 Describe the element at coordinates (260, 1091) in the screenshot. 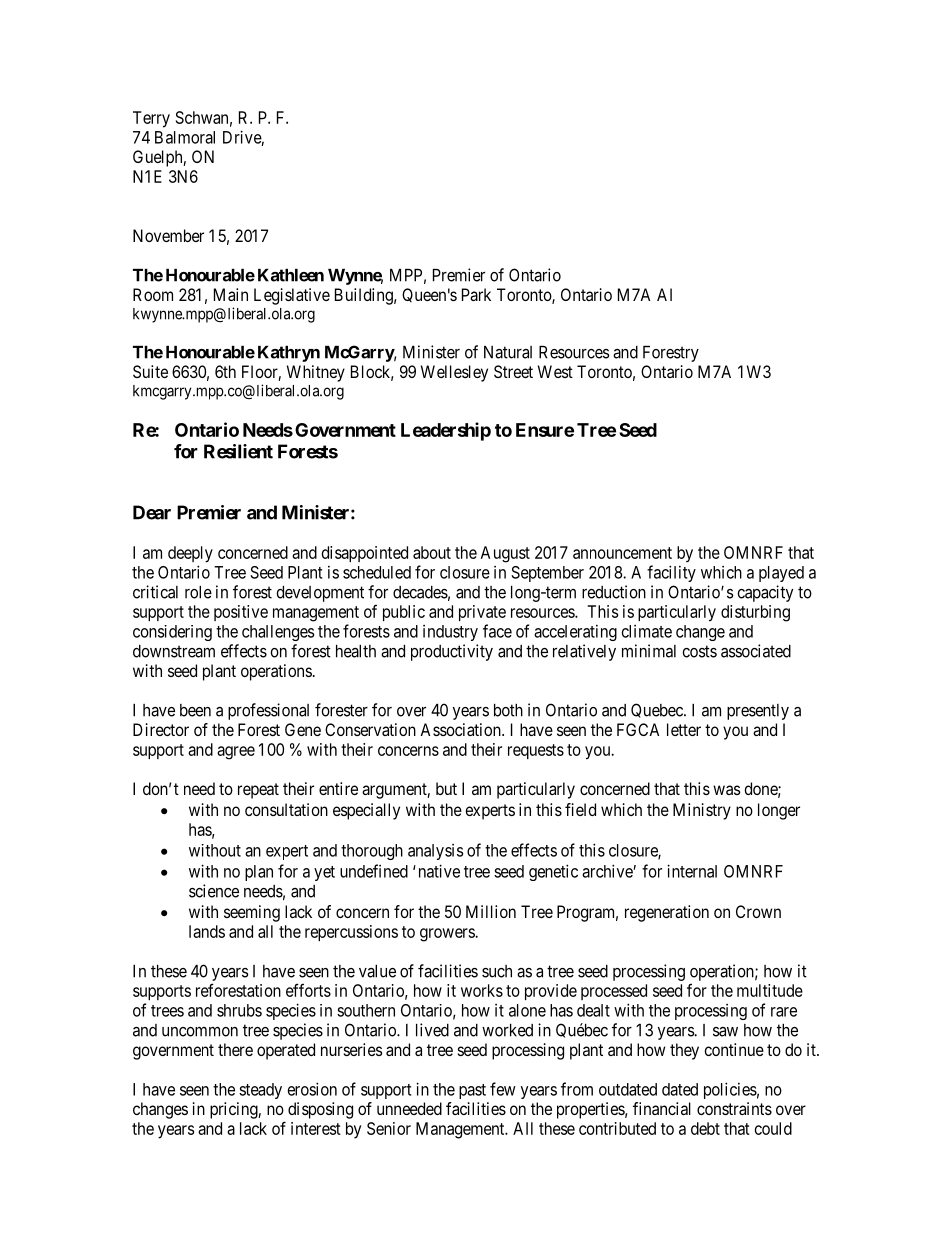

I see `steady` at that location.
